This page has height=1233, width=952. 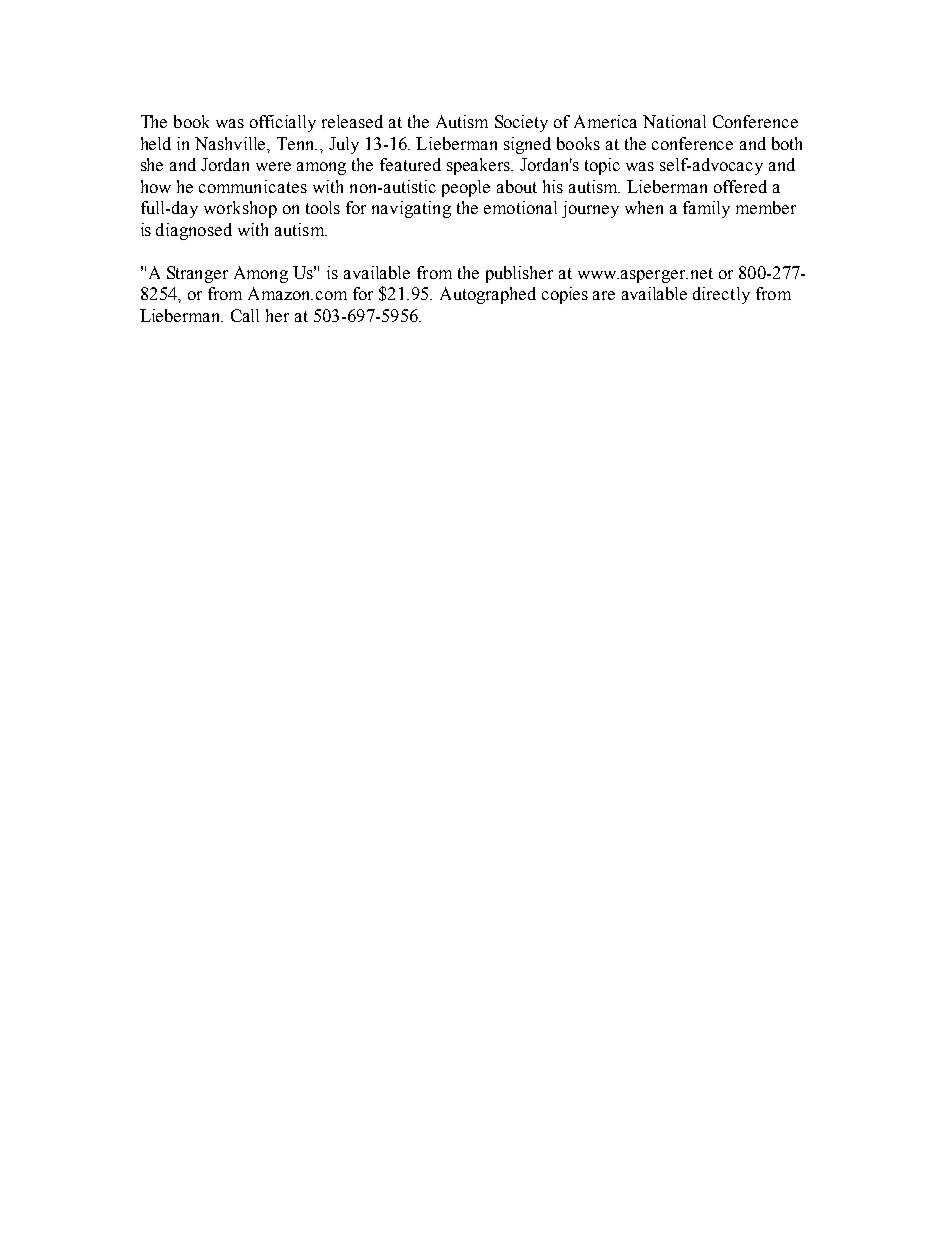 I want to click on diagnosed, so click(x=194, y=231).
